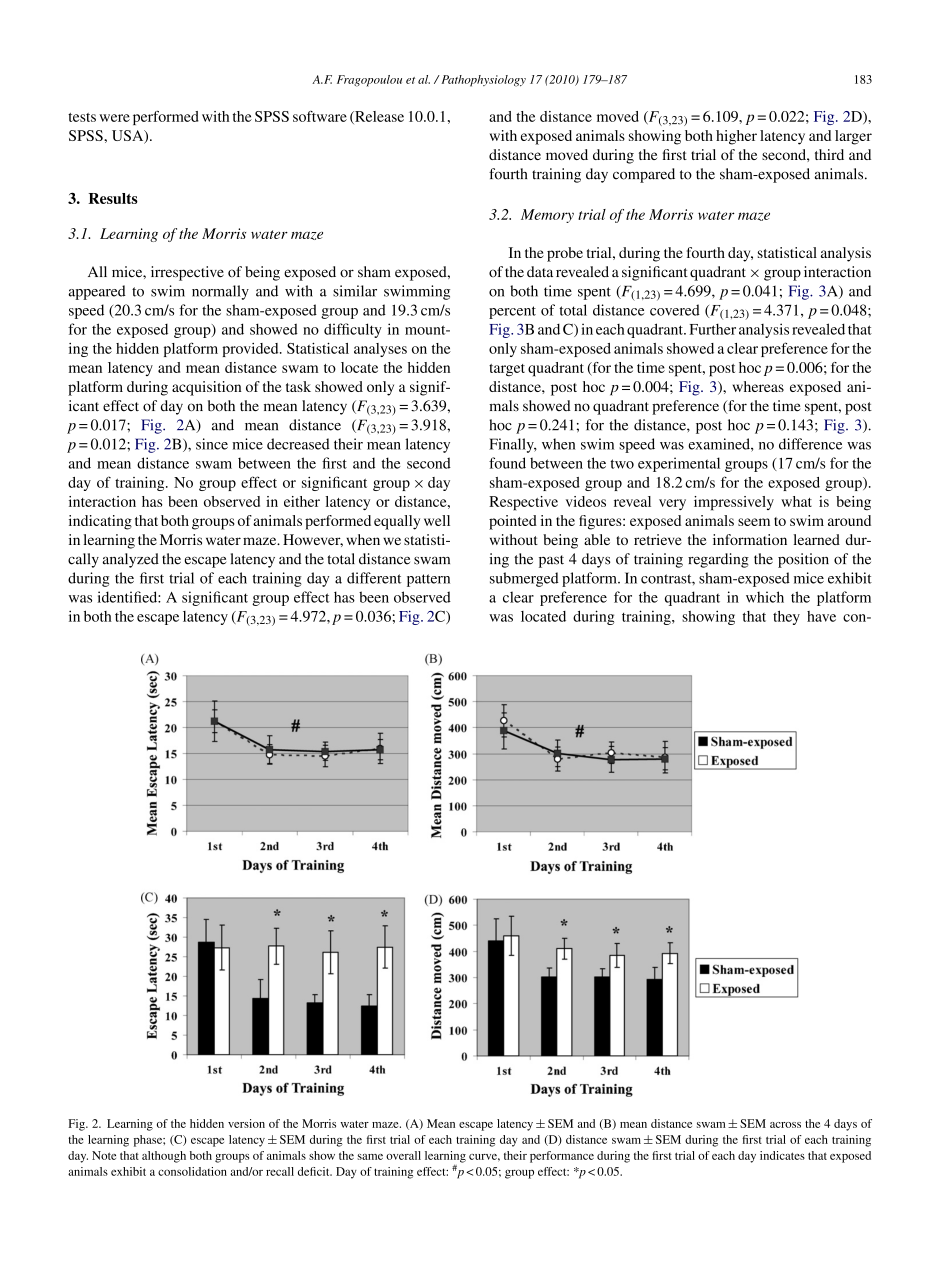 This page has width=952, height=1271. Describe the element at coordinates (736, 137) in the page. I see `higher` at that location.
